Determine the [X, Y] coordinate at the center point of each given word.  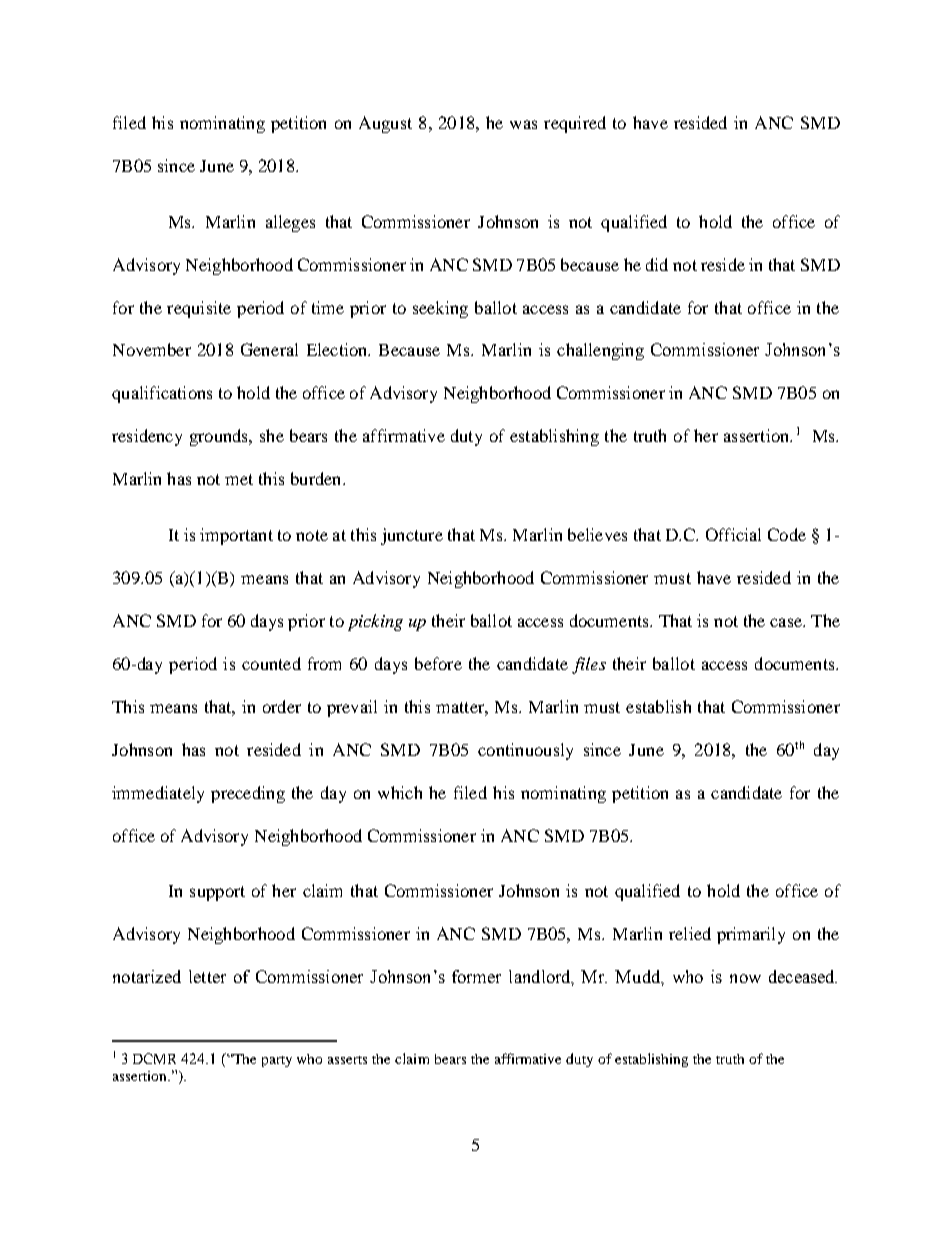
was [523, 124]
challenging [600, 351]
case [787, 622]
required [575, 124]
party [277, 1061]
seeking [440, 309]
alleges [290, 223]
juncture [412, 536]
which [400, 792]
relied [690, 933]
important [236, 536]
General [269, 349]
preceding [248, 794]
